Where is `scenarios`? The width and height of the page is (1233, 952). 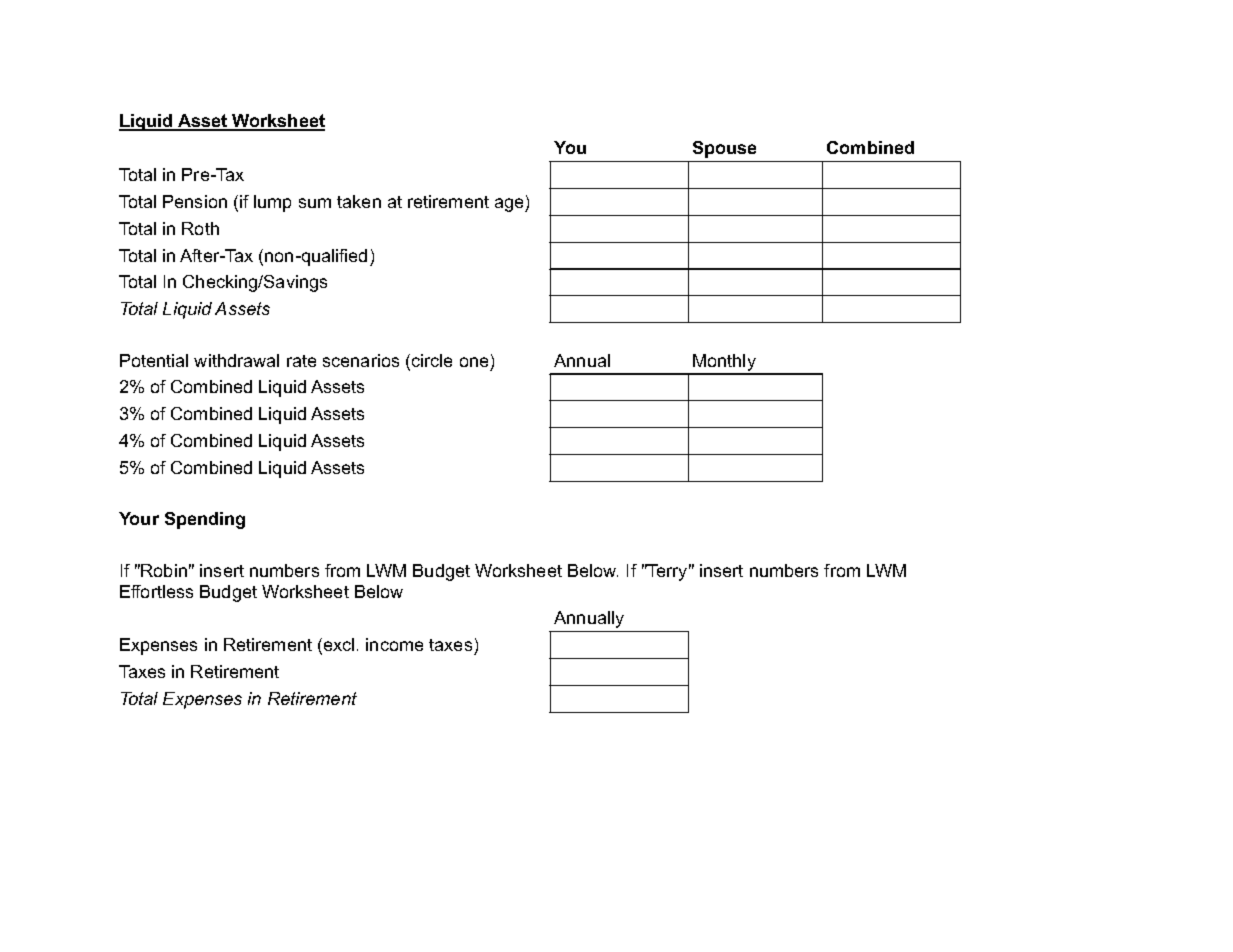
scenarios is located at coordinates (361, 360).
